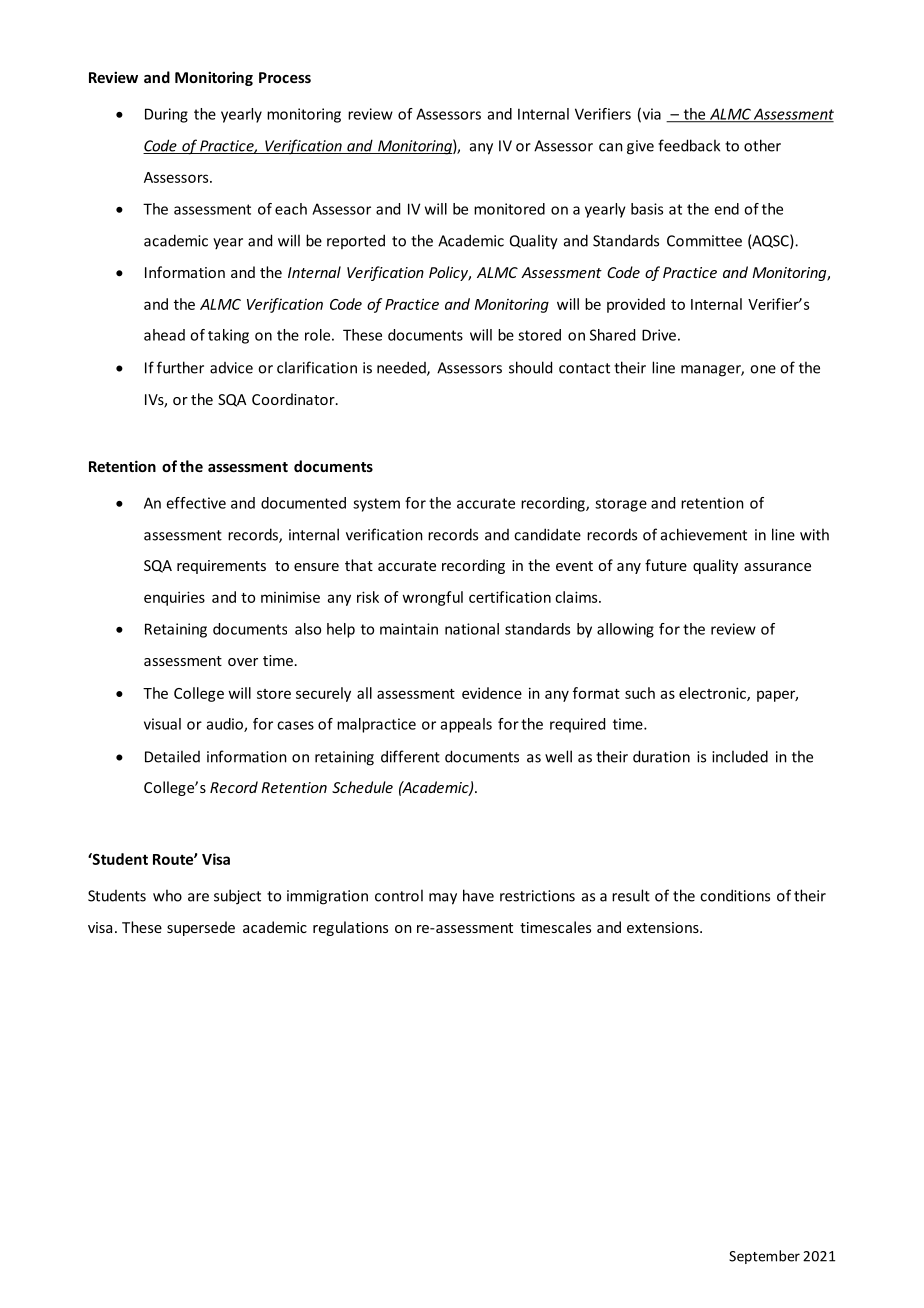  Describe the element at coordinates (713, 694) in the screenshot. I see `electronic` at that location.
